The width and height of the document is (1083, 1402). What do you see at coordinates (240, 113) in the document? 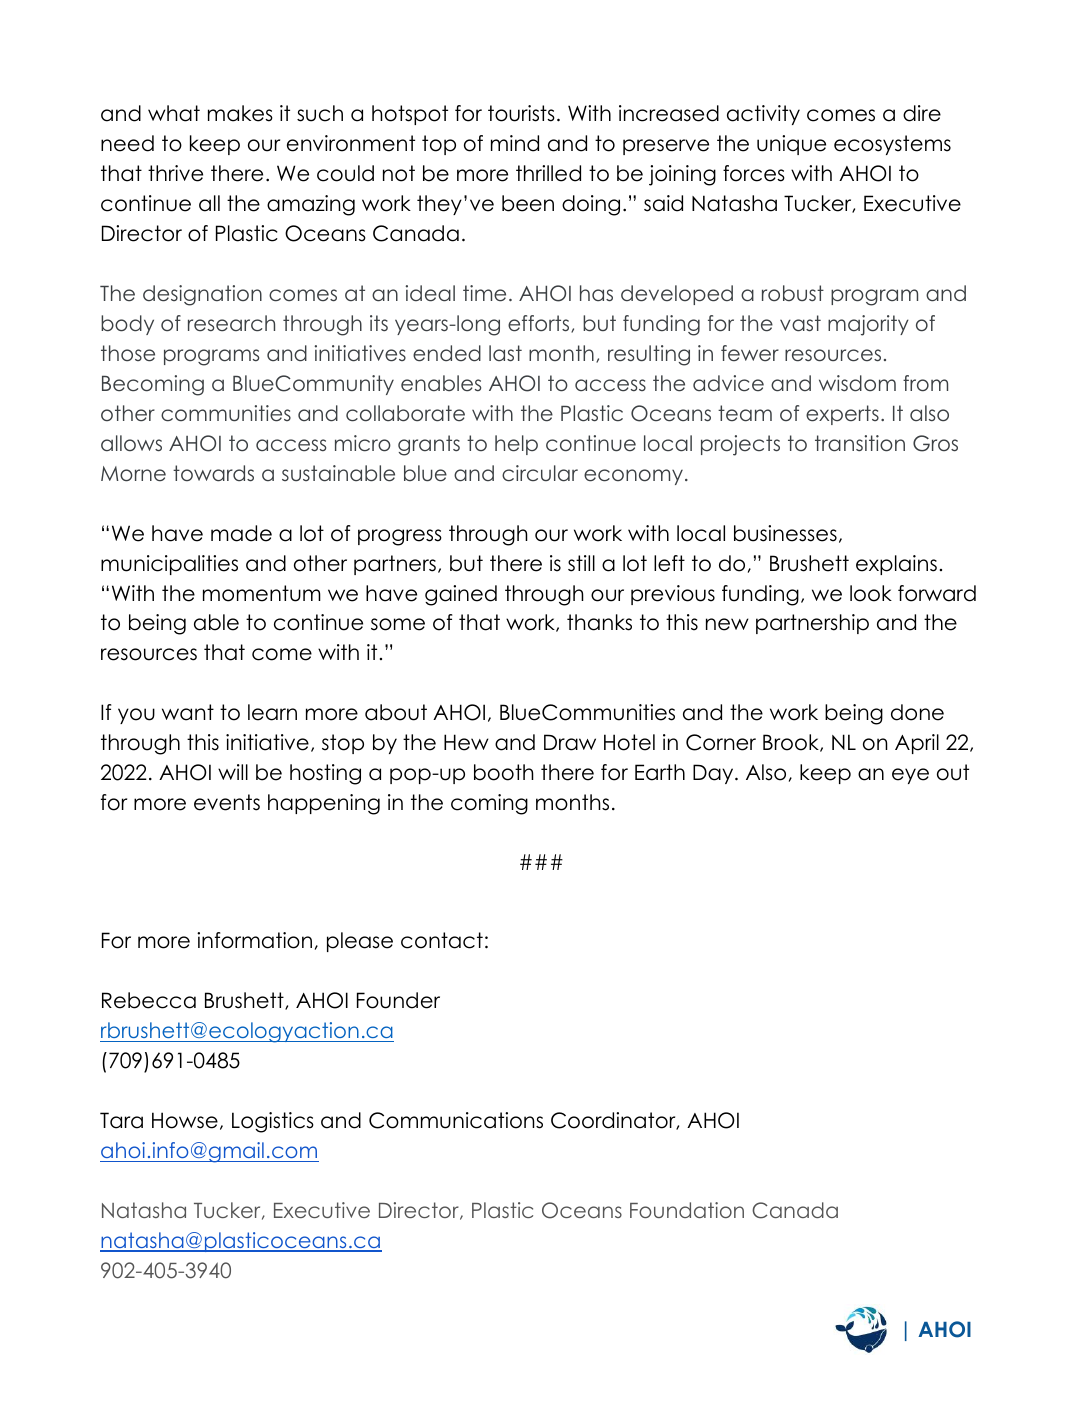
I see `makes` at bounding box center [240, 113].
